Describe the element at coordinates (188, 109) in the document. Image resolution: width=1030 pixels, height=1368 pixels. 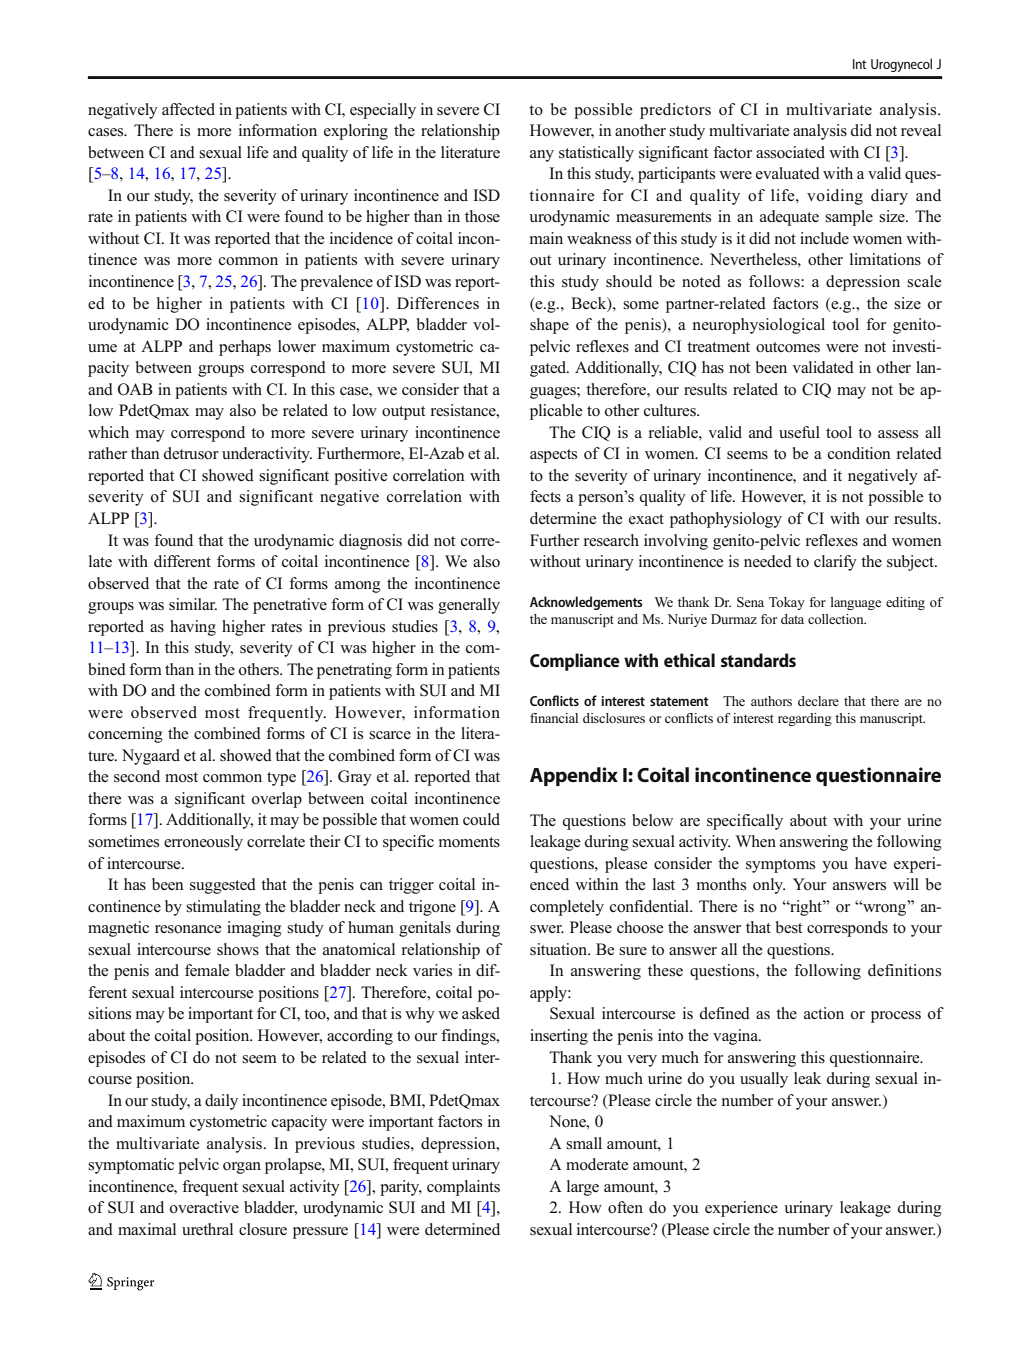
I see `affected` at that location.
